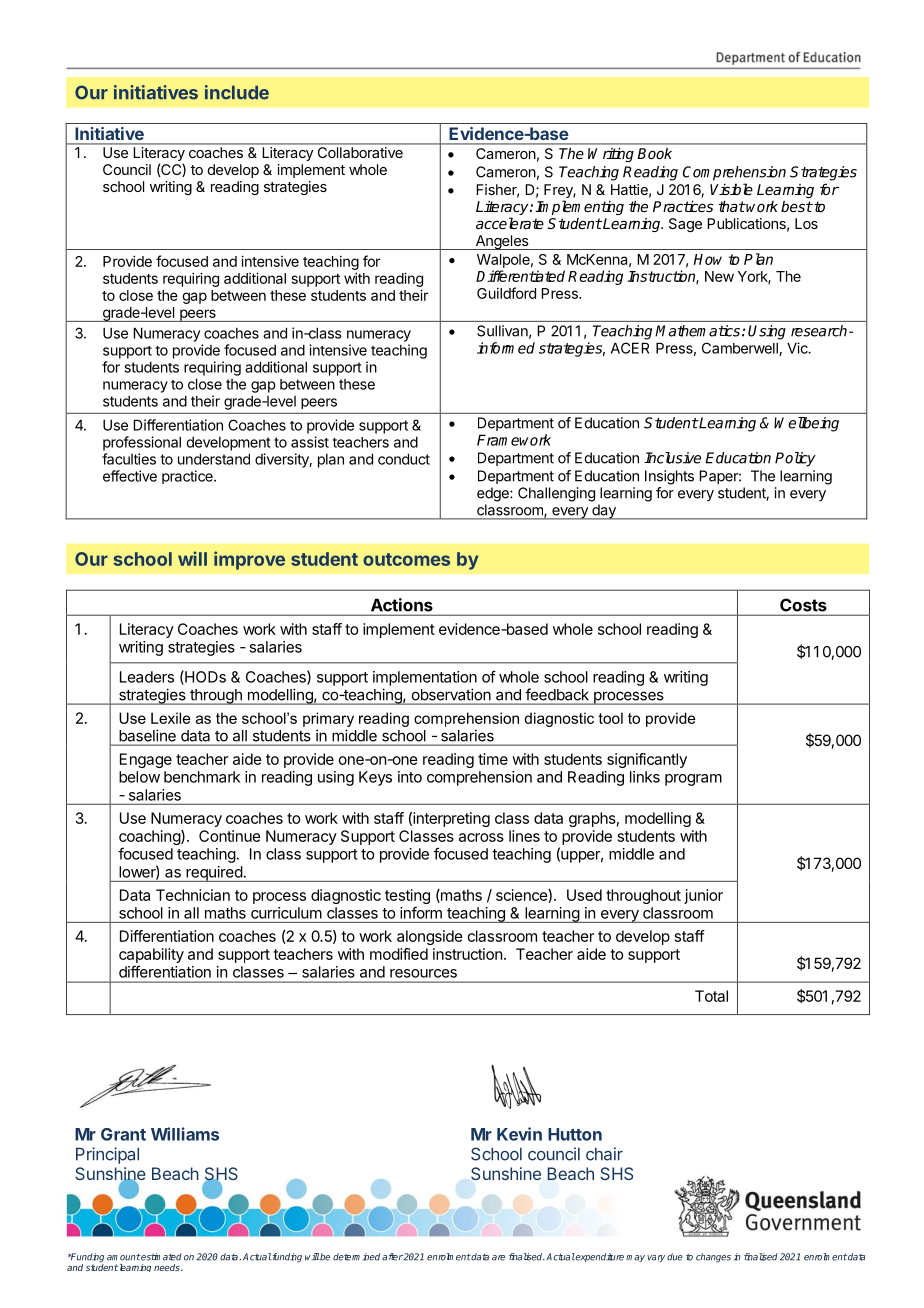  Describe the element at coordinates (669, 477) in the screenshot. I see `Insights` at that location.
